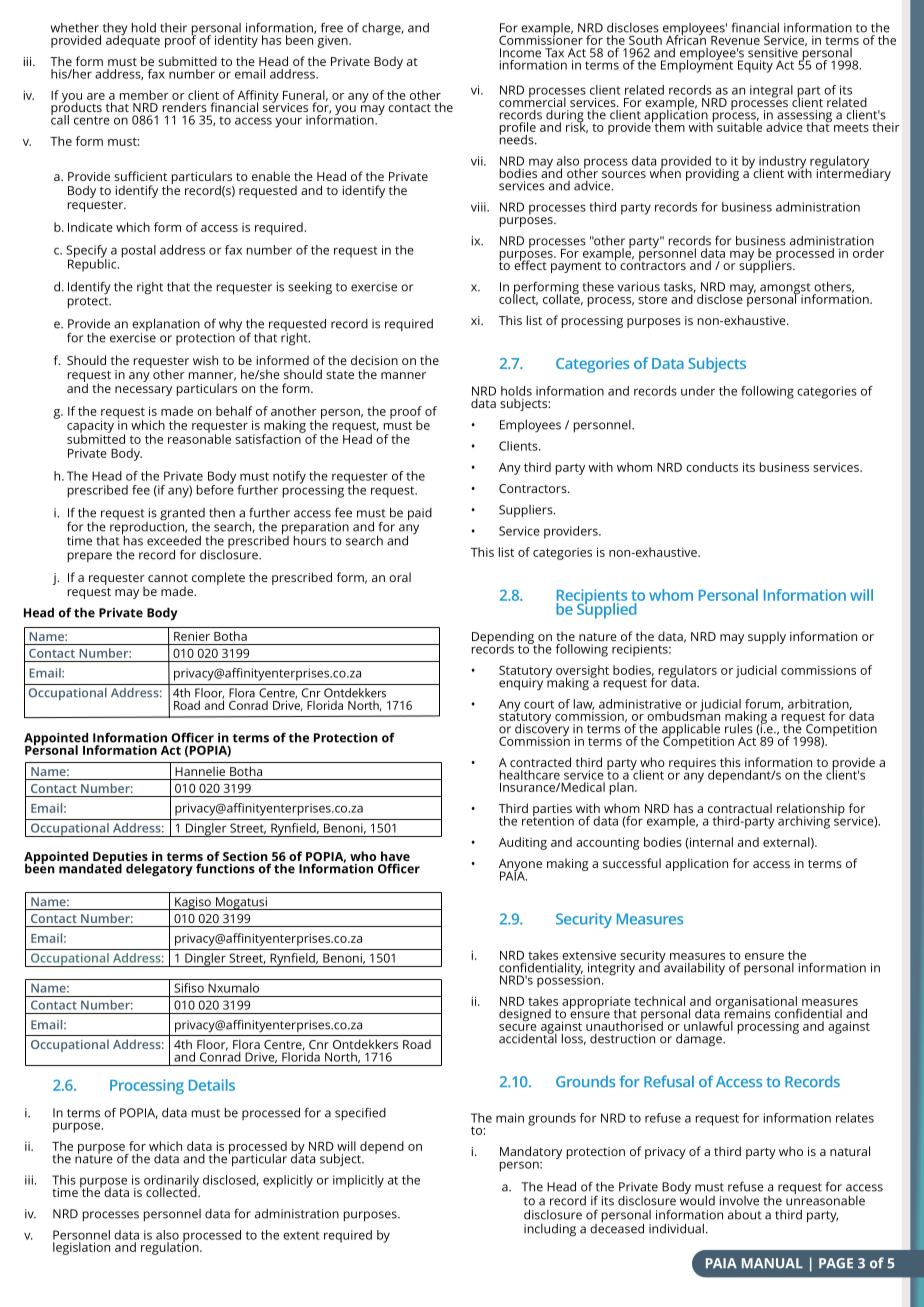  What do you see at coordinates (767, 637) in the screenshot?
I see `supply` at bounding box center [767, 637].
